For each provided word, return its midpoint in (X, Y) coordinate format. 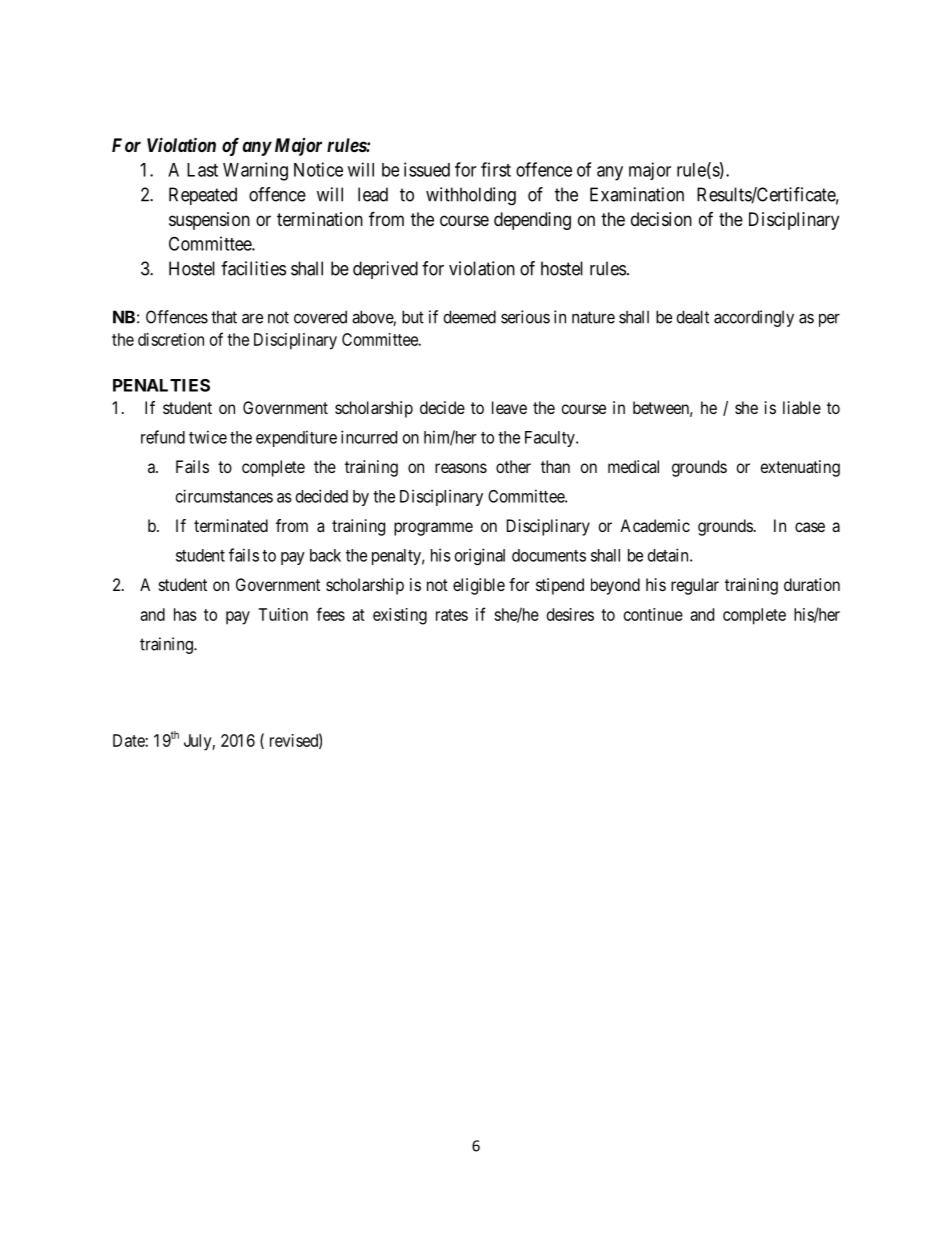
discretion (171, 339)
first (496, 169)
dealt (693, 317)
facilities (253, 268)
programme (433, 529)
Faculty (551, 439)
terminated (231, 525)
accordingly (754, 318)
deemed (470, 317)
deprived (385, 270)
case (810, 527)
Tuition (283, 614)
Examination (637, 194)
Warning (255, 171)
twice (208, 437)
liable (802, 407)
